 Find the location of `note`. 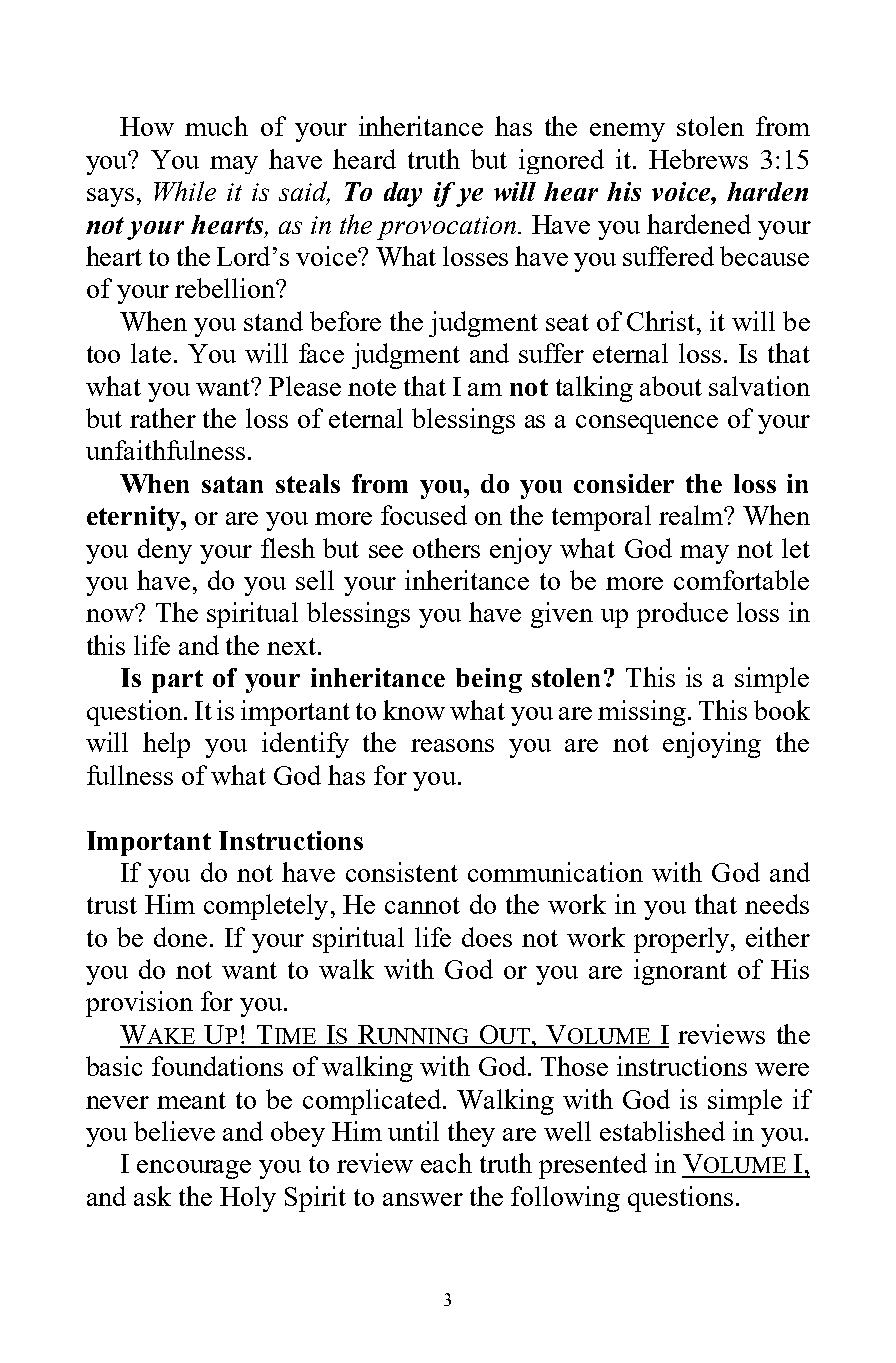

note is located at coordinates (372, 387).
